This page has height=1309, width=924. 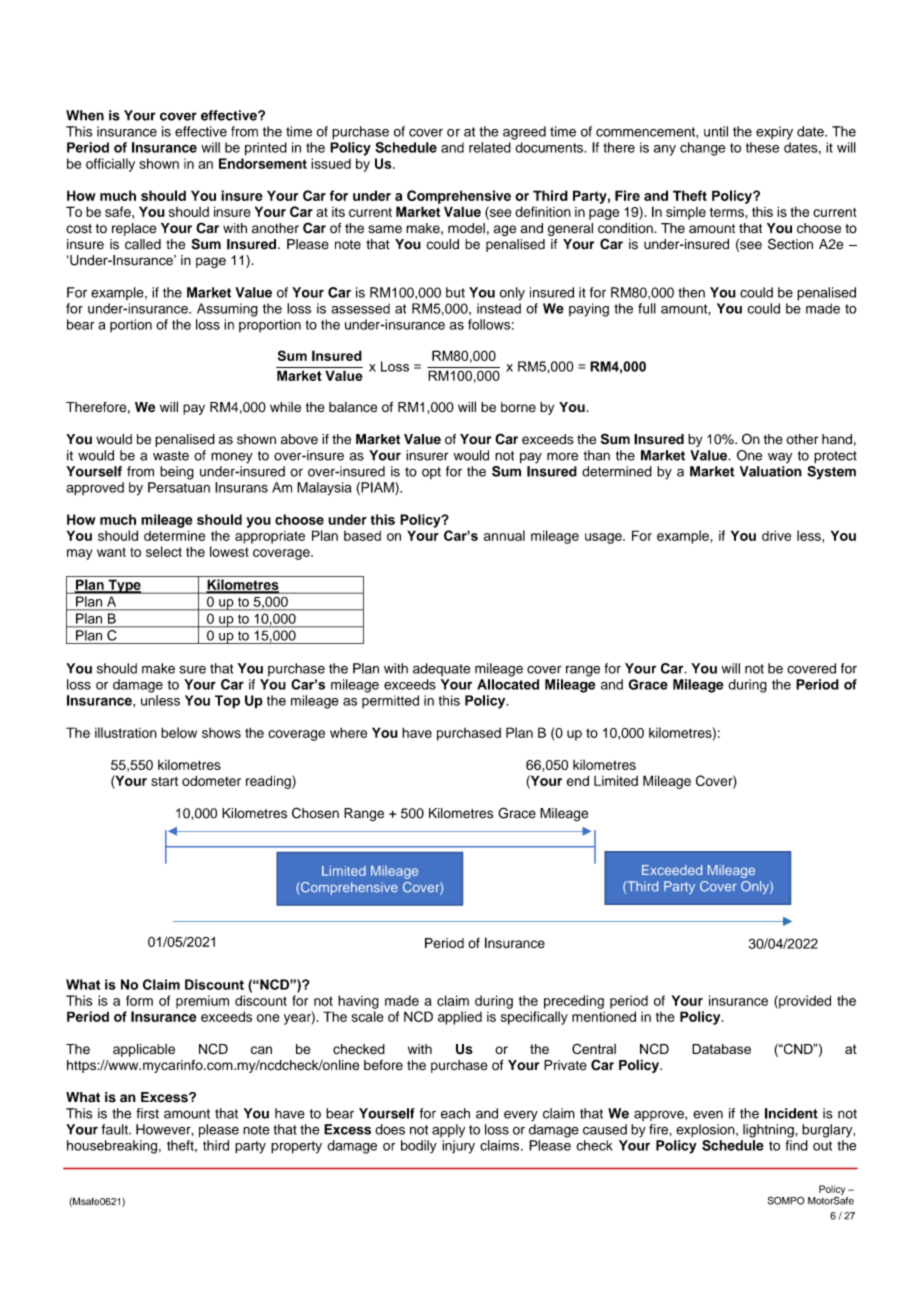 What do you see at coordinates (164, 781) in the page?
I see `start` at bounding box center [164, 781].
